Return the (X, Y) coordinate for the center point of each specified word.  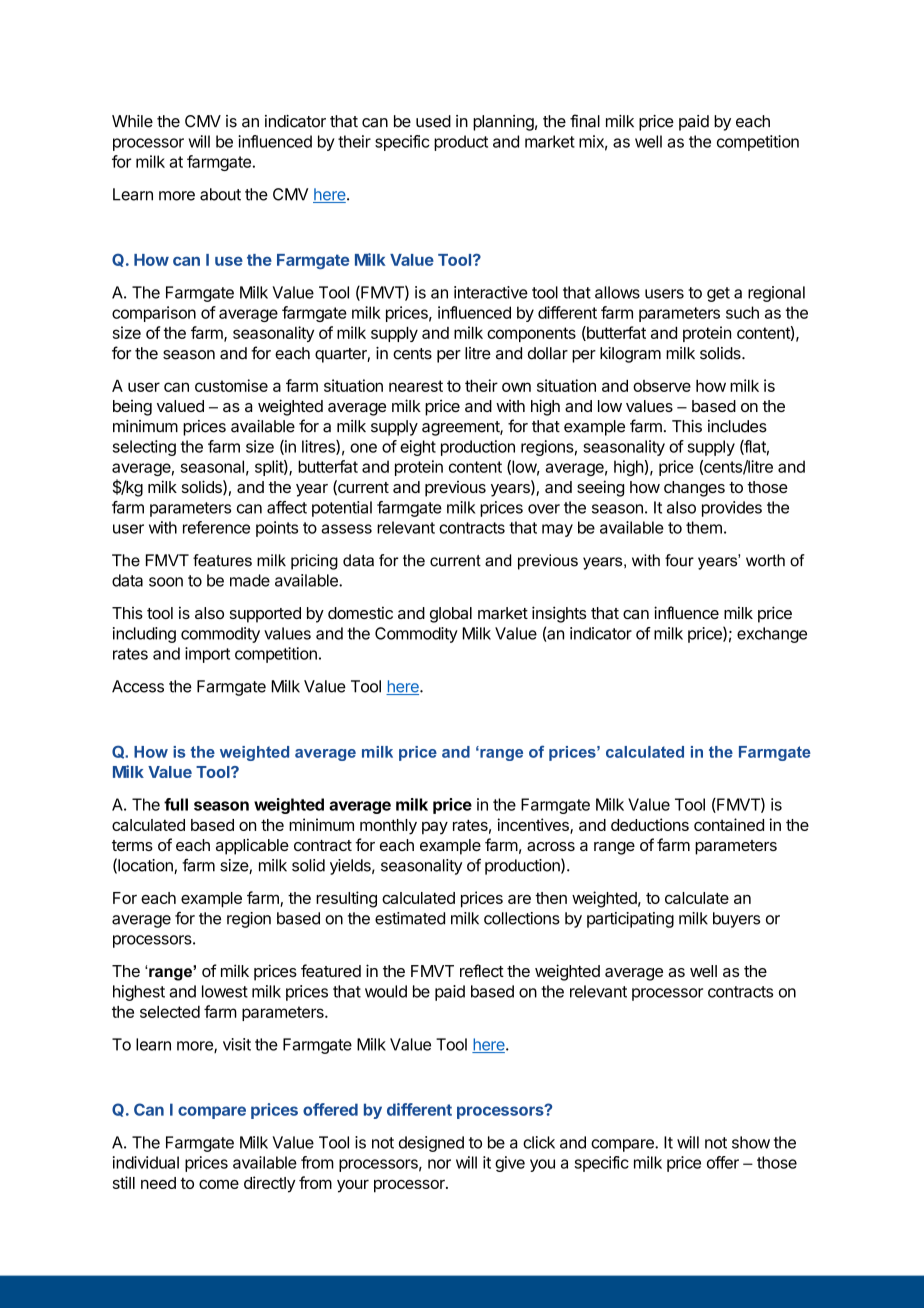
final (585, 121)
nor (439, 1164)
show (751, 1142)
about (220, 194)
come (219, 1184)
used (433, 121)
